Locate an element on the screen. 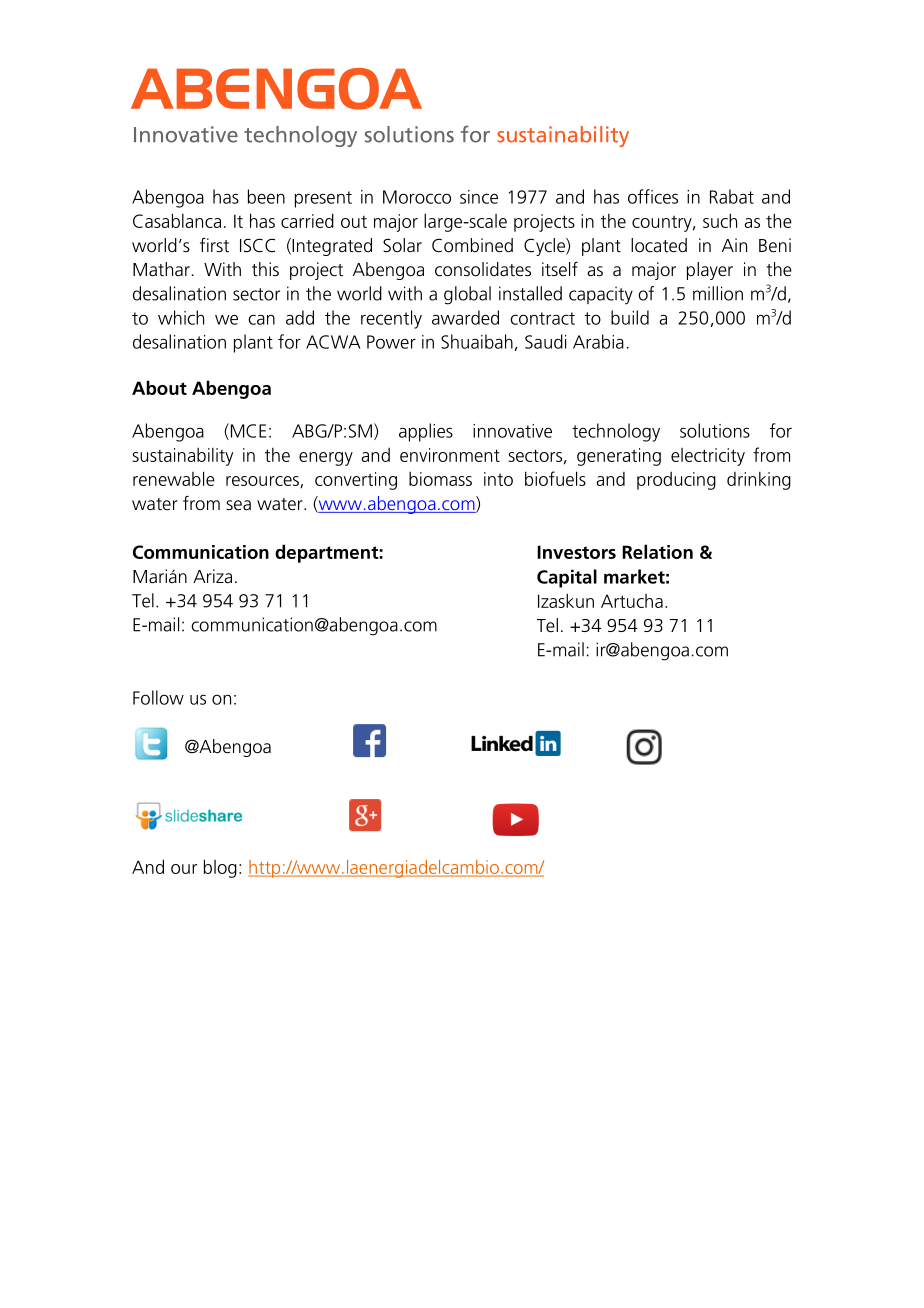 This screenshot has height=1308, width=924. been is located at coordinates (266, 196).
